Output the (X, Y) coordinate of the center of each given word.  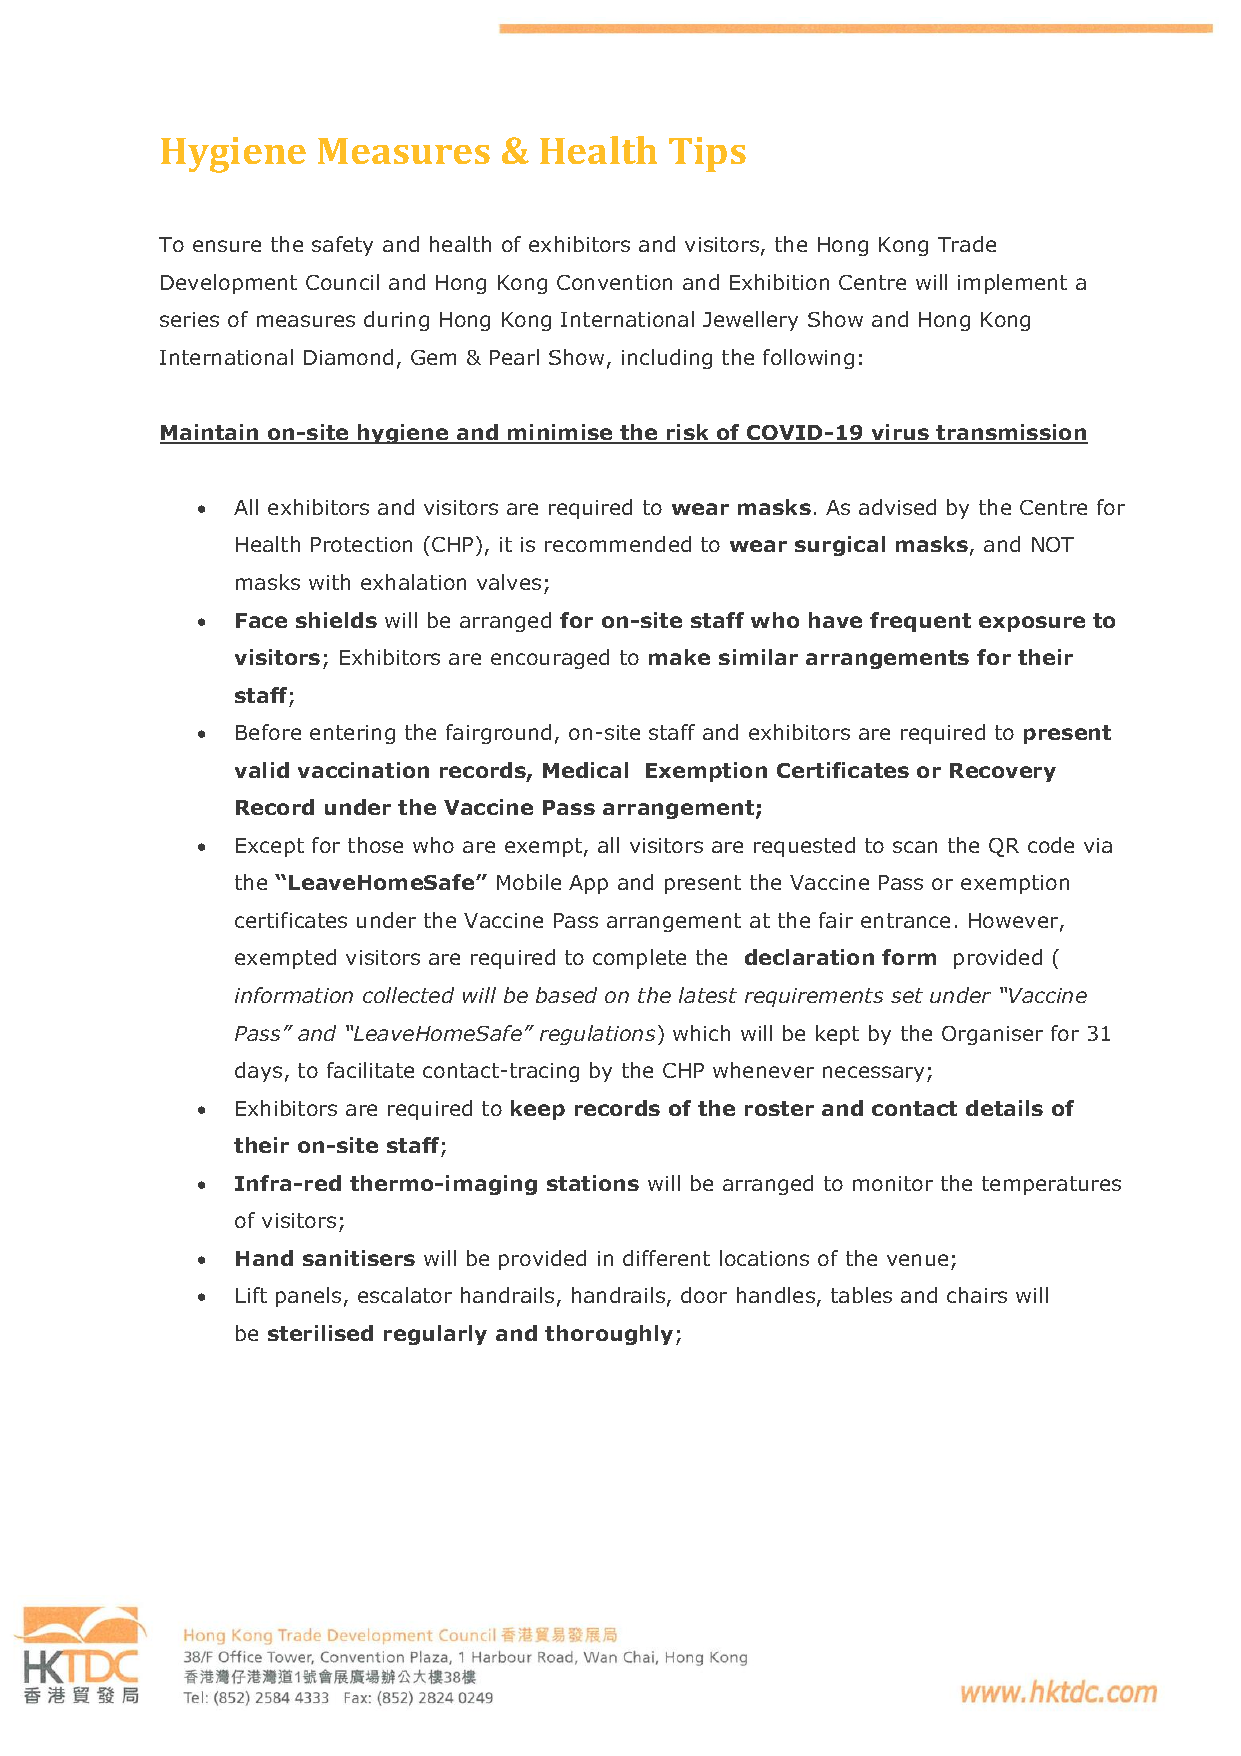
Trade (967, 244)
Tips (707, 154)
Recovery (1003, 772)
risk (688, 433)
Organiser (992, 1035)
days (258, 1072)
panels (308, 1297)
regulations (597, 1035)
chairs (977, 1295)
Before (268, 732)
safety (342, 246)
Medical (585, 770)
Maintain (210, 433)
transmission (1011, 433)
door (704, 1295)
